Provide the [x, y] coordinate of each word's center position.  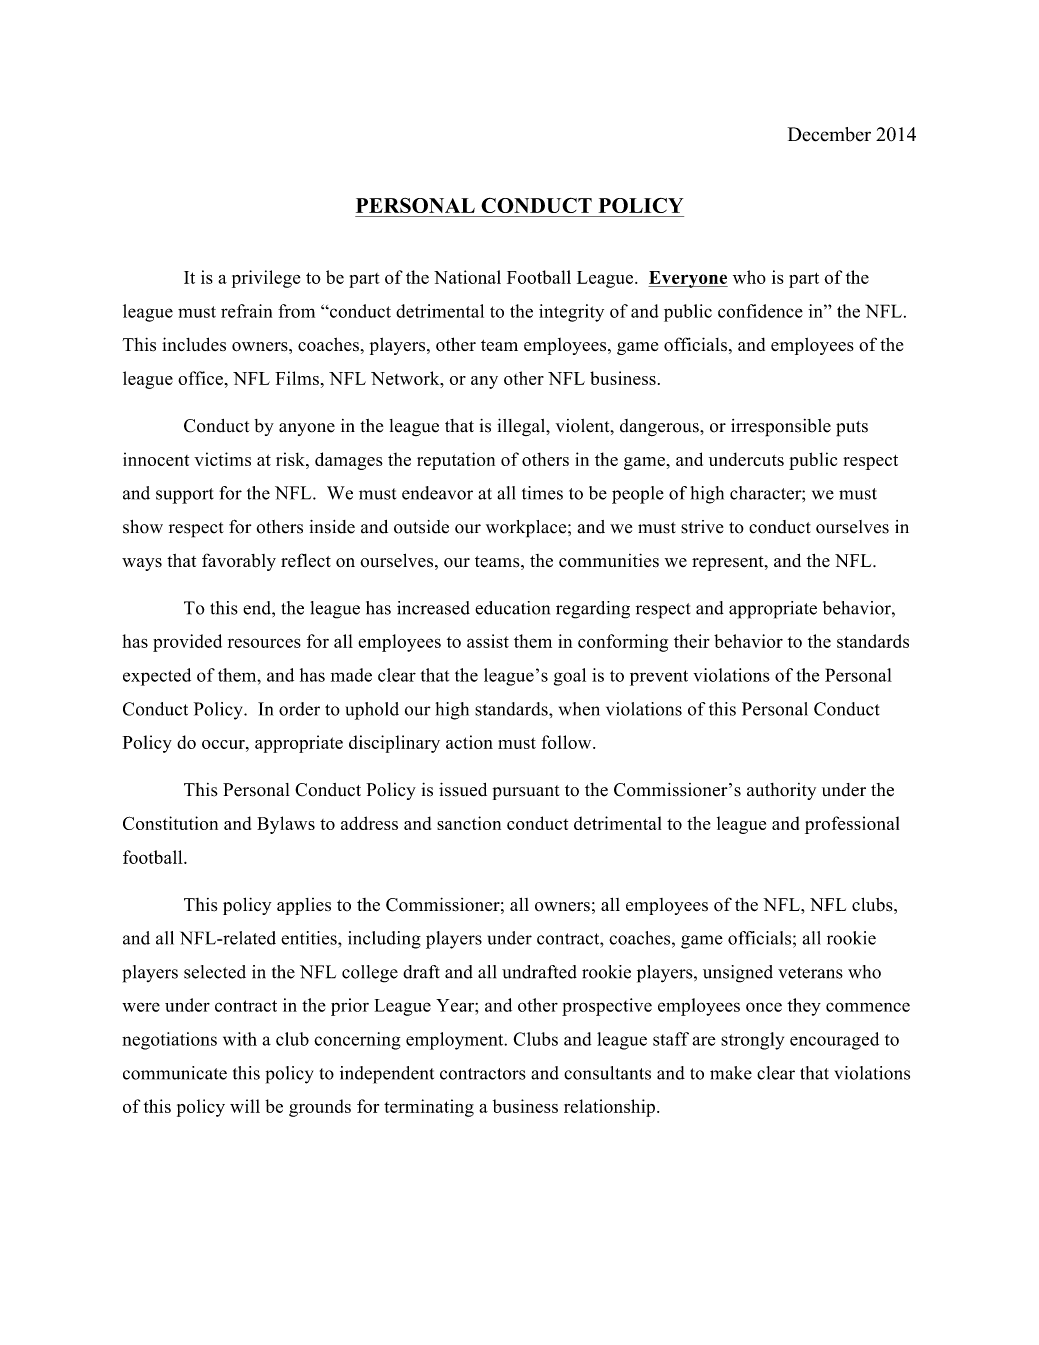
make [731, 1073]
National [467, 277]
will [245, 1106]
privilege [266, 279]
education [512, 608]
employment [456, 1041]
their [692, 641]
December [829, 134]
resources [264, 643]
